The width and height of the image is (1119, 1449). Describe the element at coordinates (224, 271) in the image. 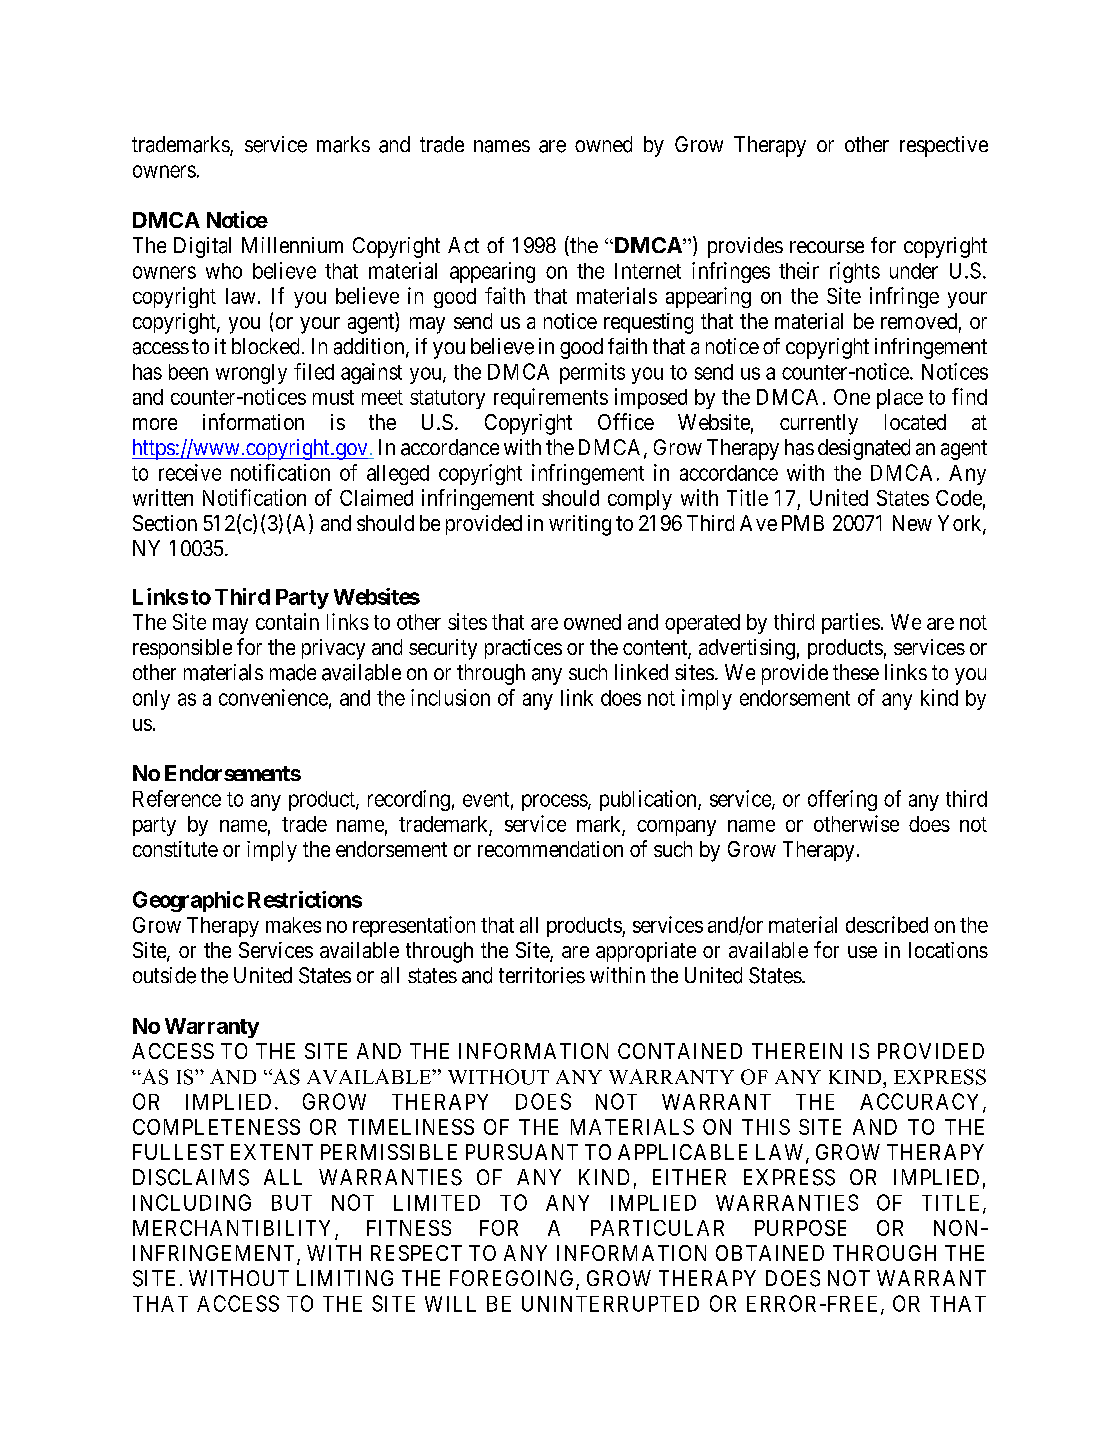

I see `who` at that location.
